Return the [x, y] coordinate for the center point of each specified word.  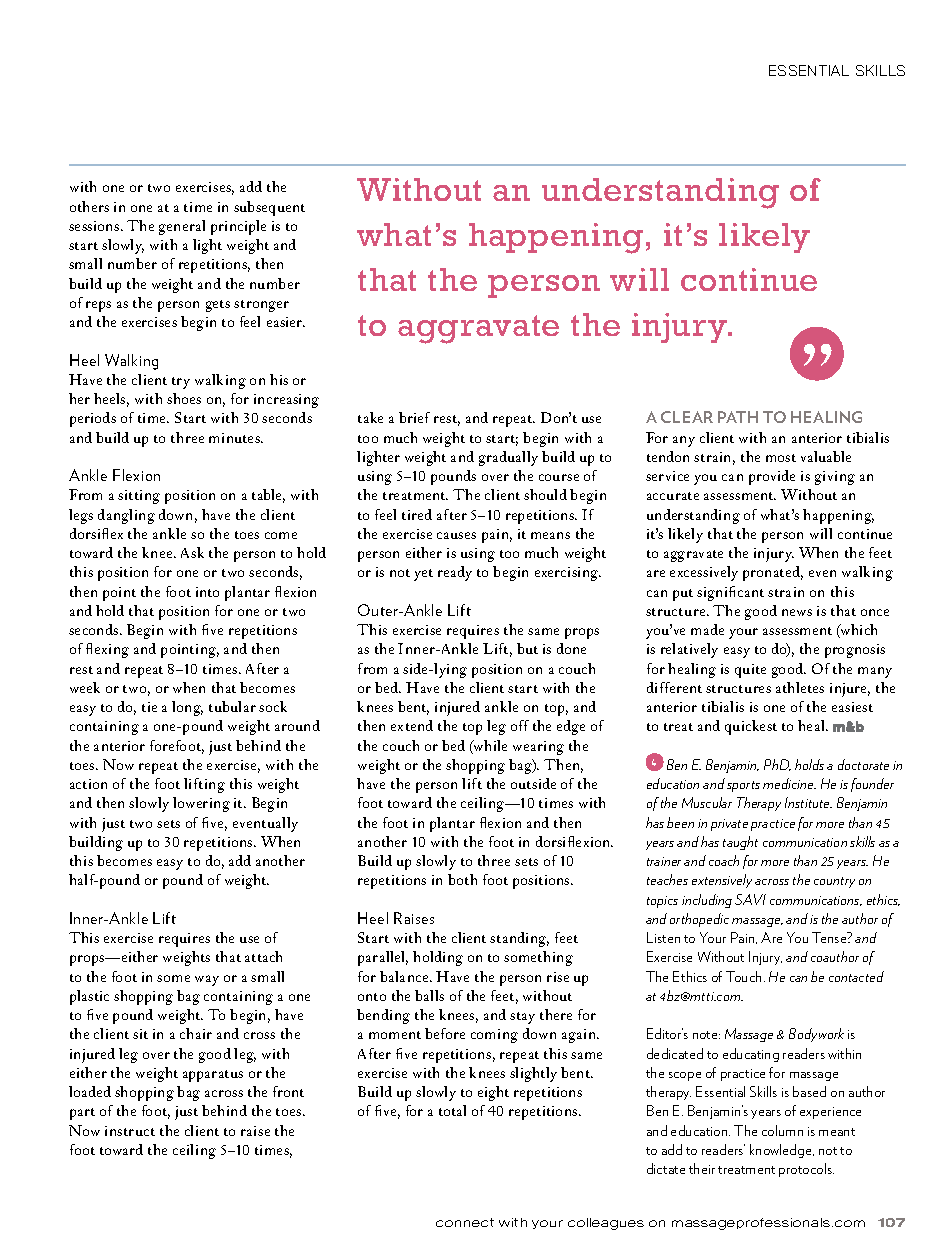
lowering [201, 804]
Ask [192, 552]
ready [455, 573]
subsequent [269, 208]
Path [738, 417]
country [834, 882]
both [462, 879]
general [182, 227]
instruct [130, 1131]
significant [730, 593]
